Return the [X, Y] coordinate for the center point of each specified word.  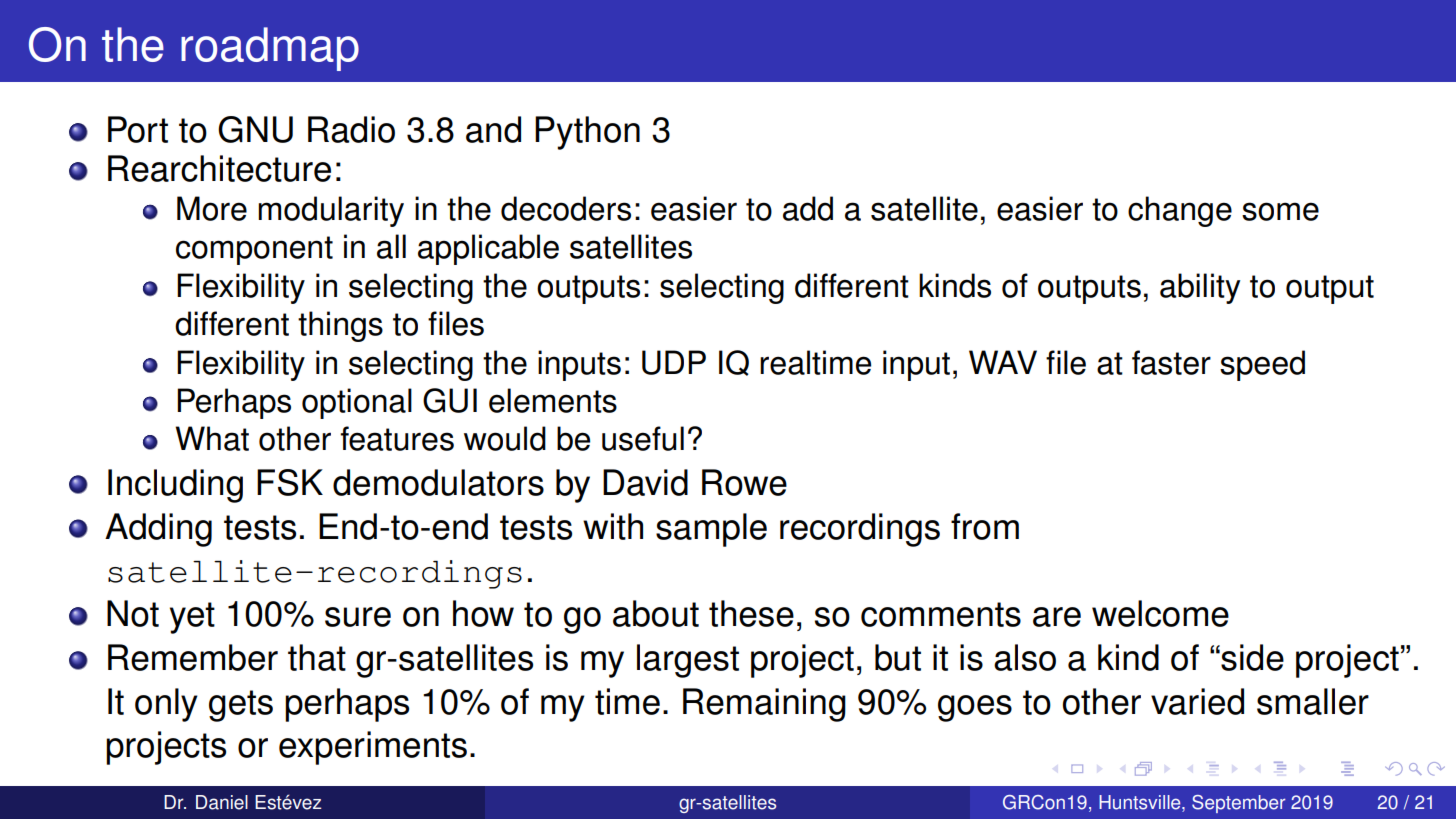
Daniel [222, 802]
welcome [1160, 613]
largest [688, 661]
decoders [566, 208]
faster [1171, 362]
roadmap [270, 49]
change [1180, 211]
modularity [331, 211]
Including [175, 486]
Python [587, 133]
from [985, 526]
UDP [674, 362]
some [1280, 211]
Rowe [744, 482]
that [317, 657]
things [340, 326]
